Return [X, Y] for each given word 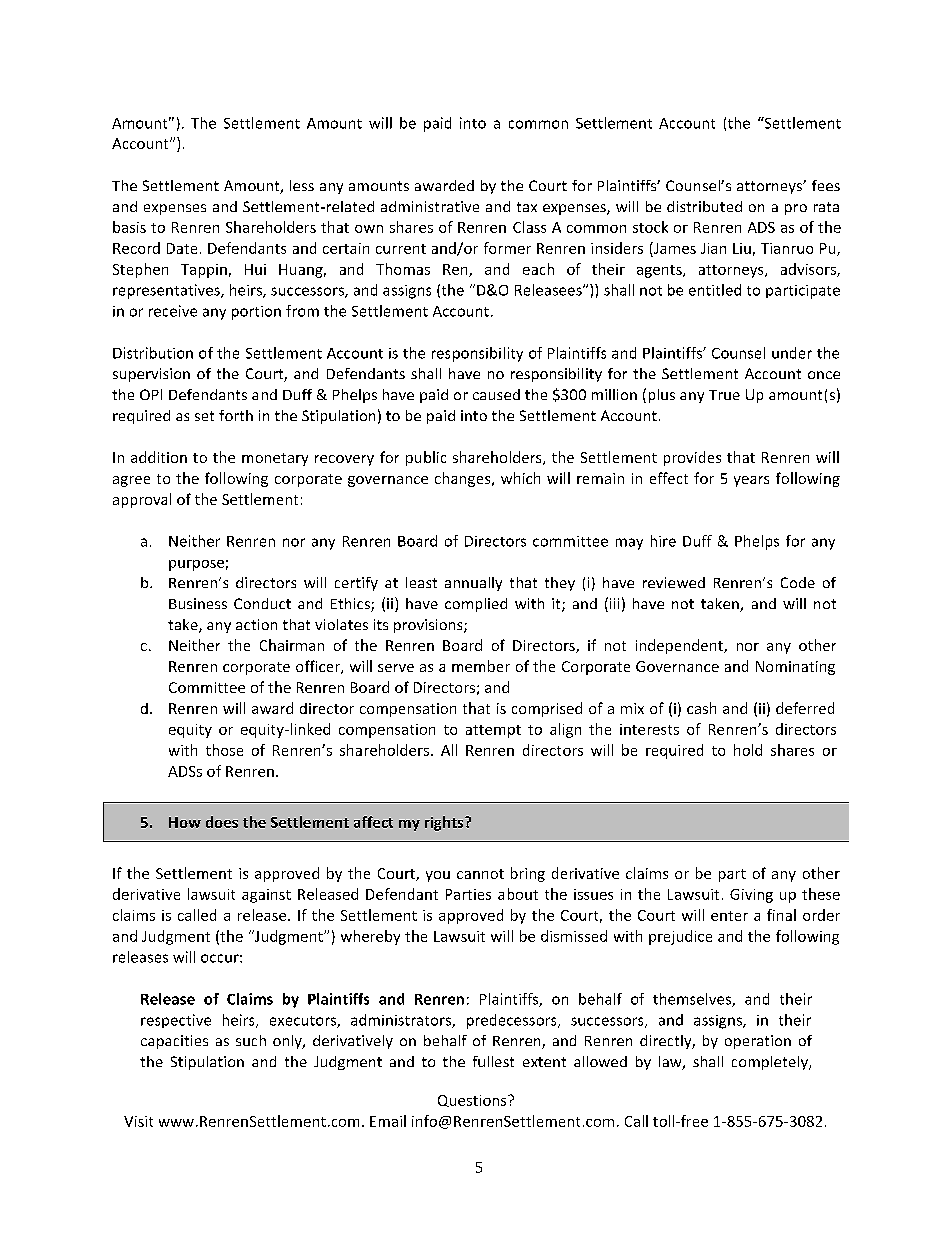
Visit [138, 1121]
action [256, 624]
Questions [473, 1101]
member [481, 666]
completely [771, 1063]
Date [182, 248]
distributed [704, 206]
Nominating [795, 668]
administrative [430, 206]
